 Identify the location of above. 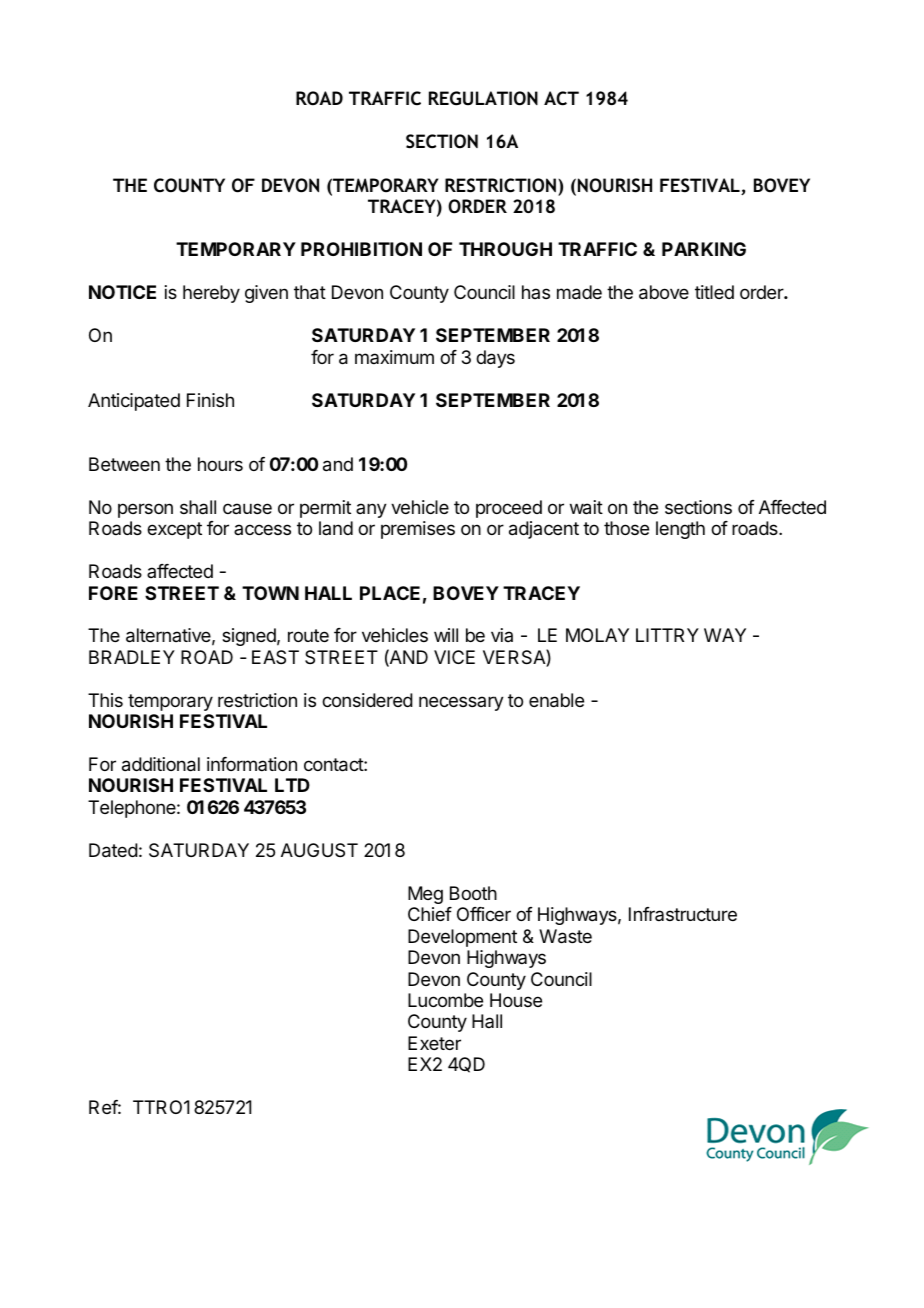
(664, 292).
